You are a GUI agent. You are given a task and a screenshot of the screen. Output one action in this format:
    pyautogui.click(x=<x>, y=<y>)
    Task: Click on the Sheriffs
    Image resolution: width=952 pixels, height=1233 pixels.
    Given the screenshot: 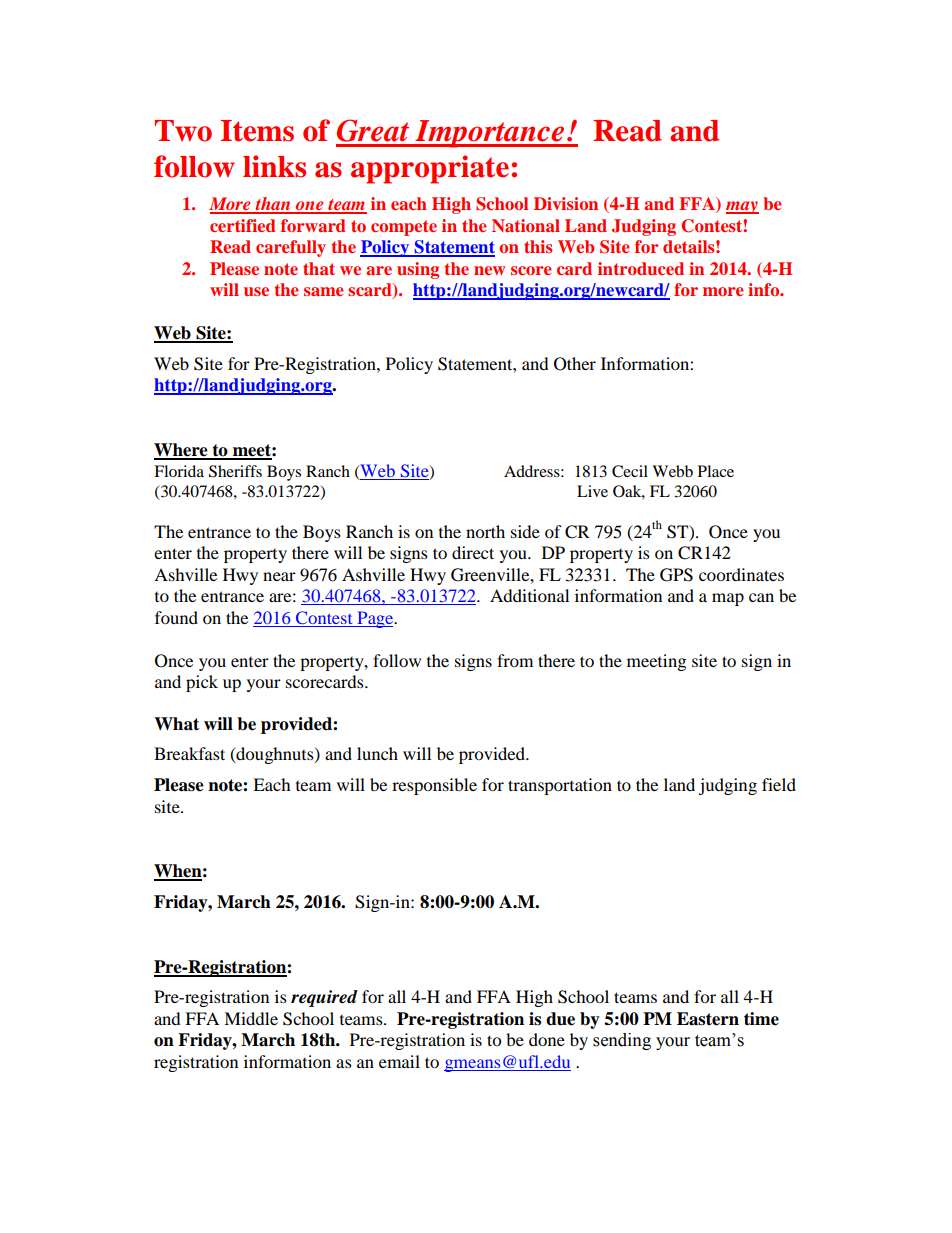 What is the action you would take?
    pyautogui.click(x=235, y=471)
